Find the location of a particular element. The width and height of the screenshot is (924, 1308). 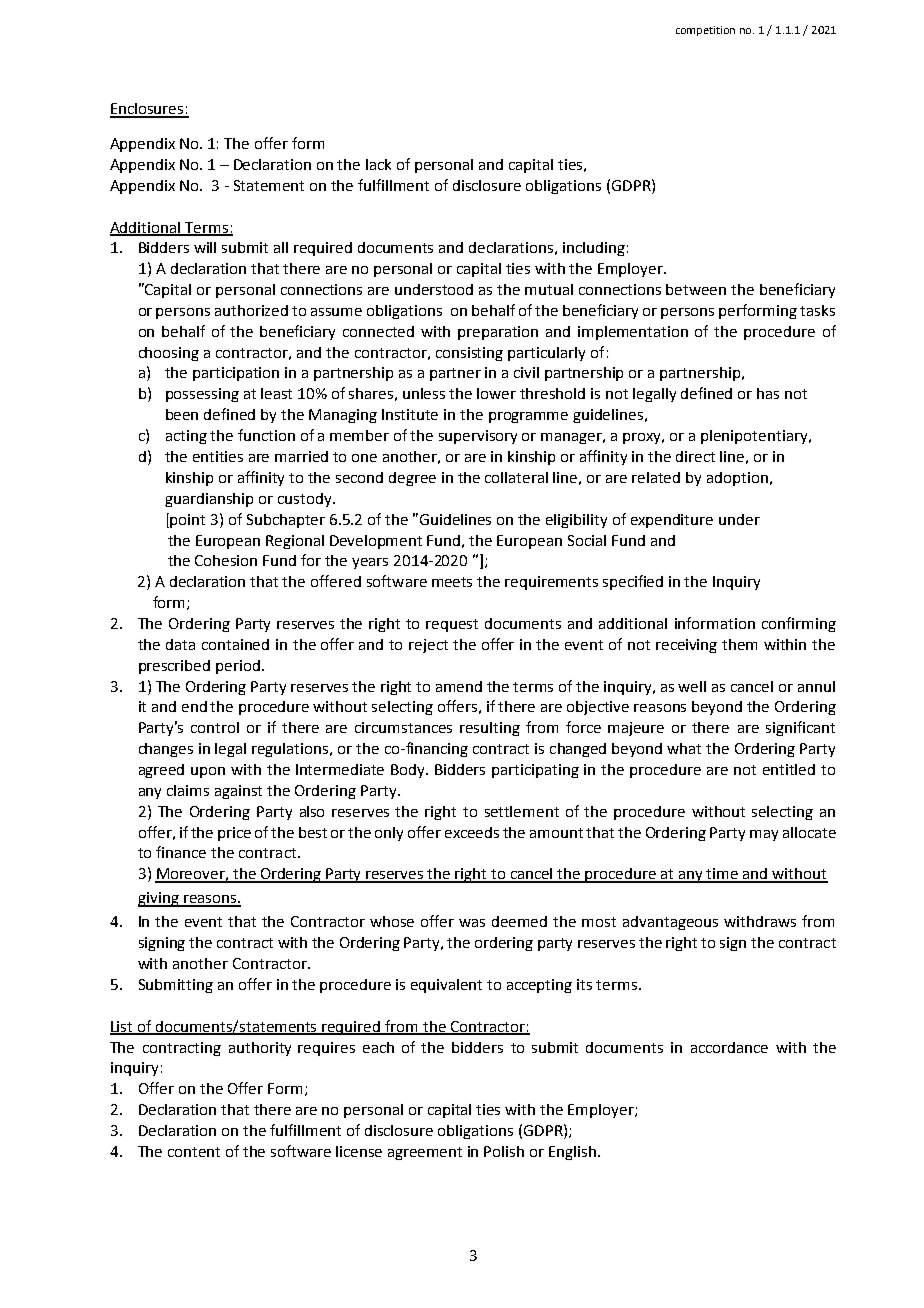

content is located at coordinates (194, 1152).
